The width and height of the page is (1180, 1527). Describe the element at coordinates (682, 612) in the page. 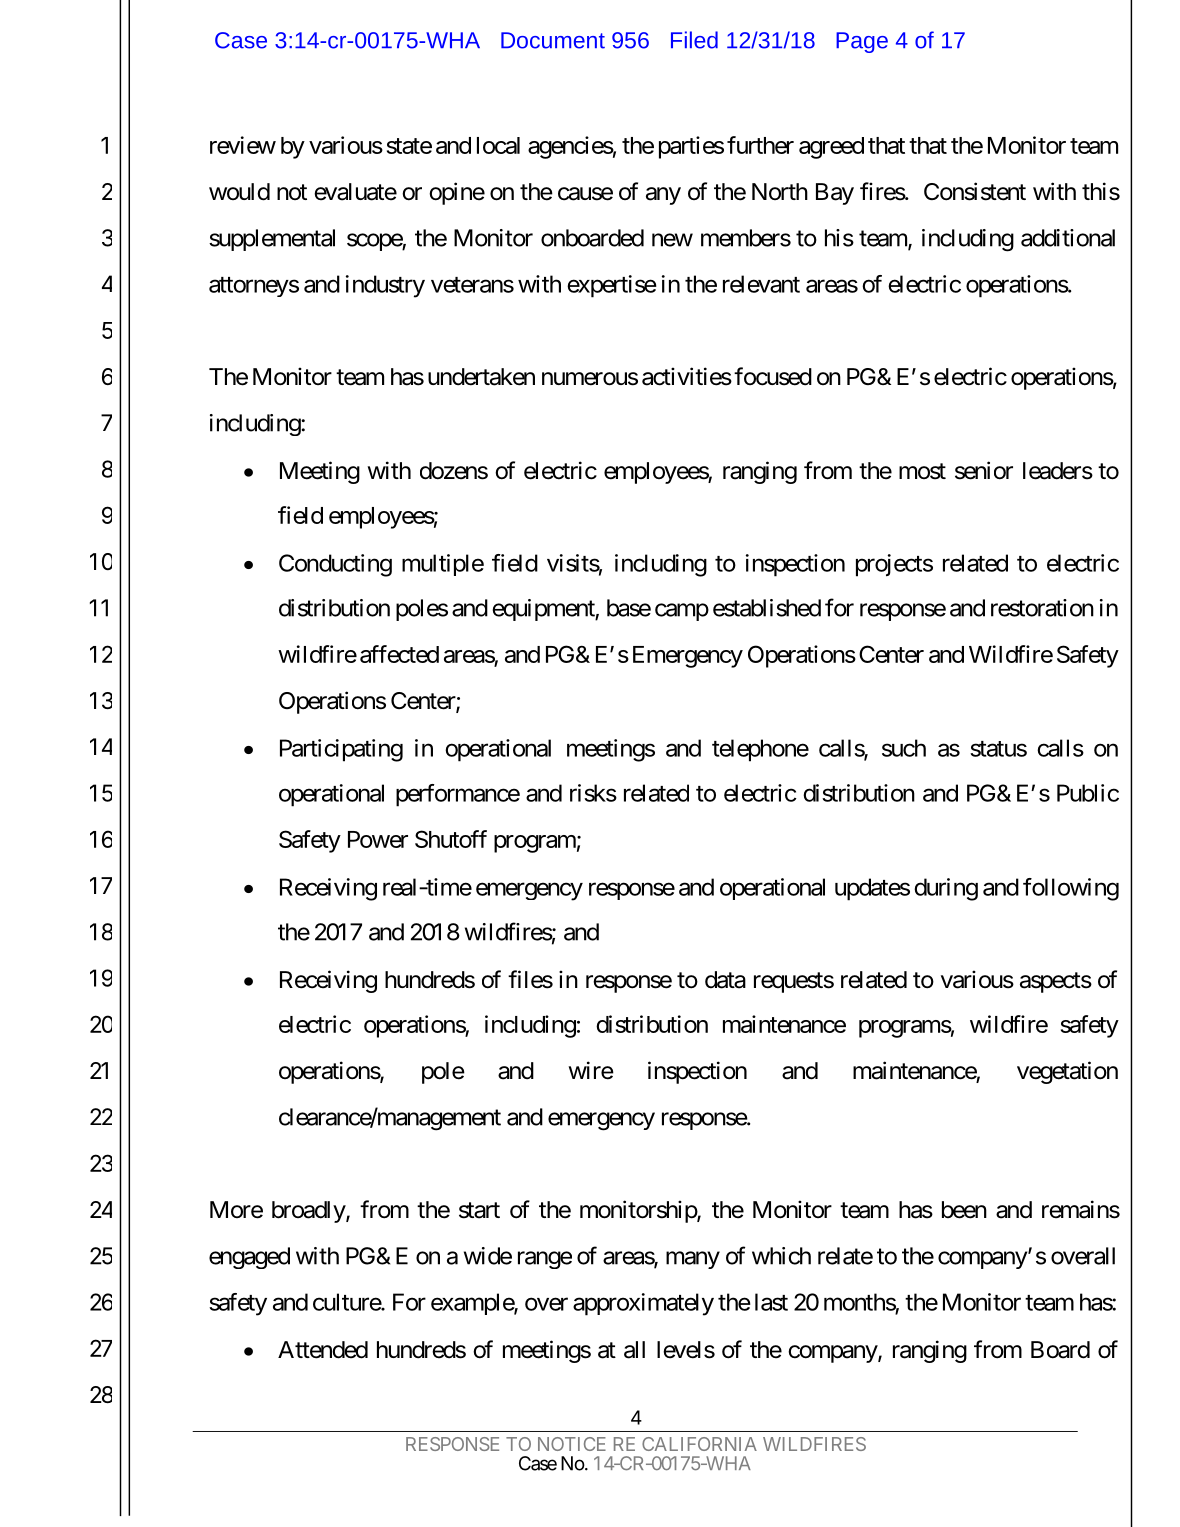

I see `camp` at that location.
